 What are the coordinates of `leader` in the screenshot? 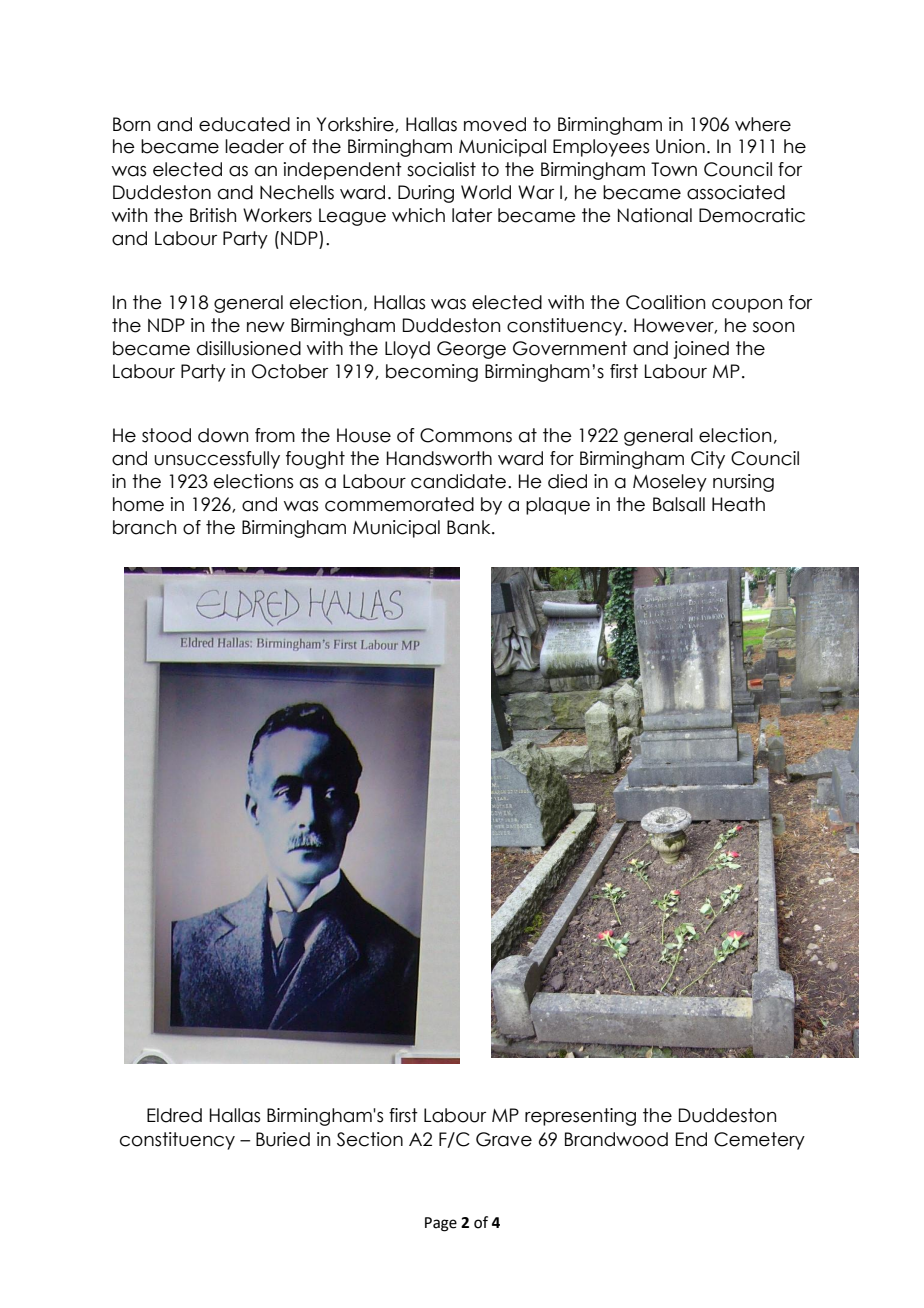 It's located at (254, 146).
